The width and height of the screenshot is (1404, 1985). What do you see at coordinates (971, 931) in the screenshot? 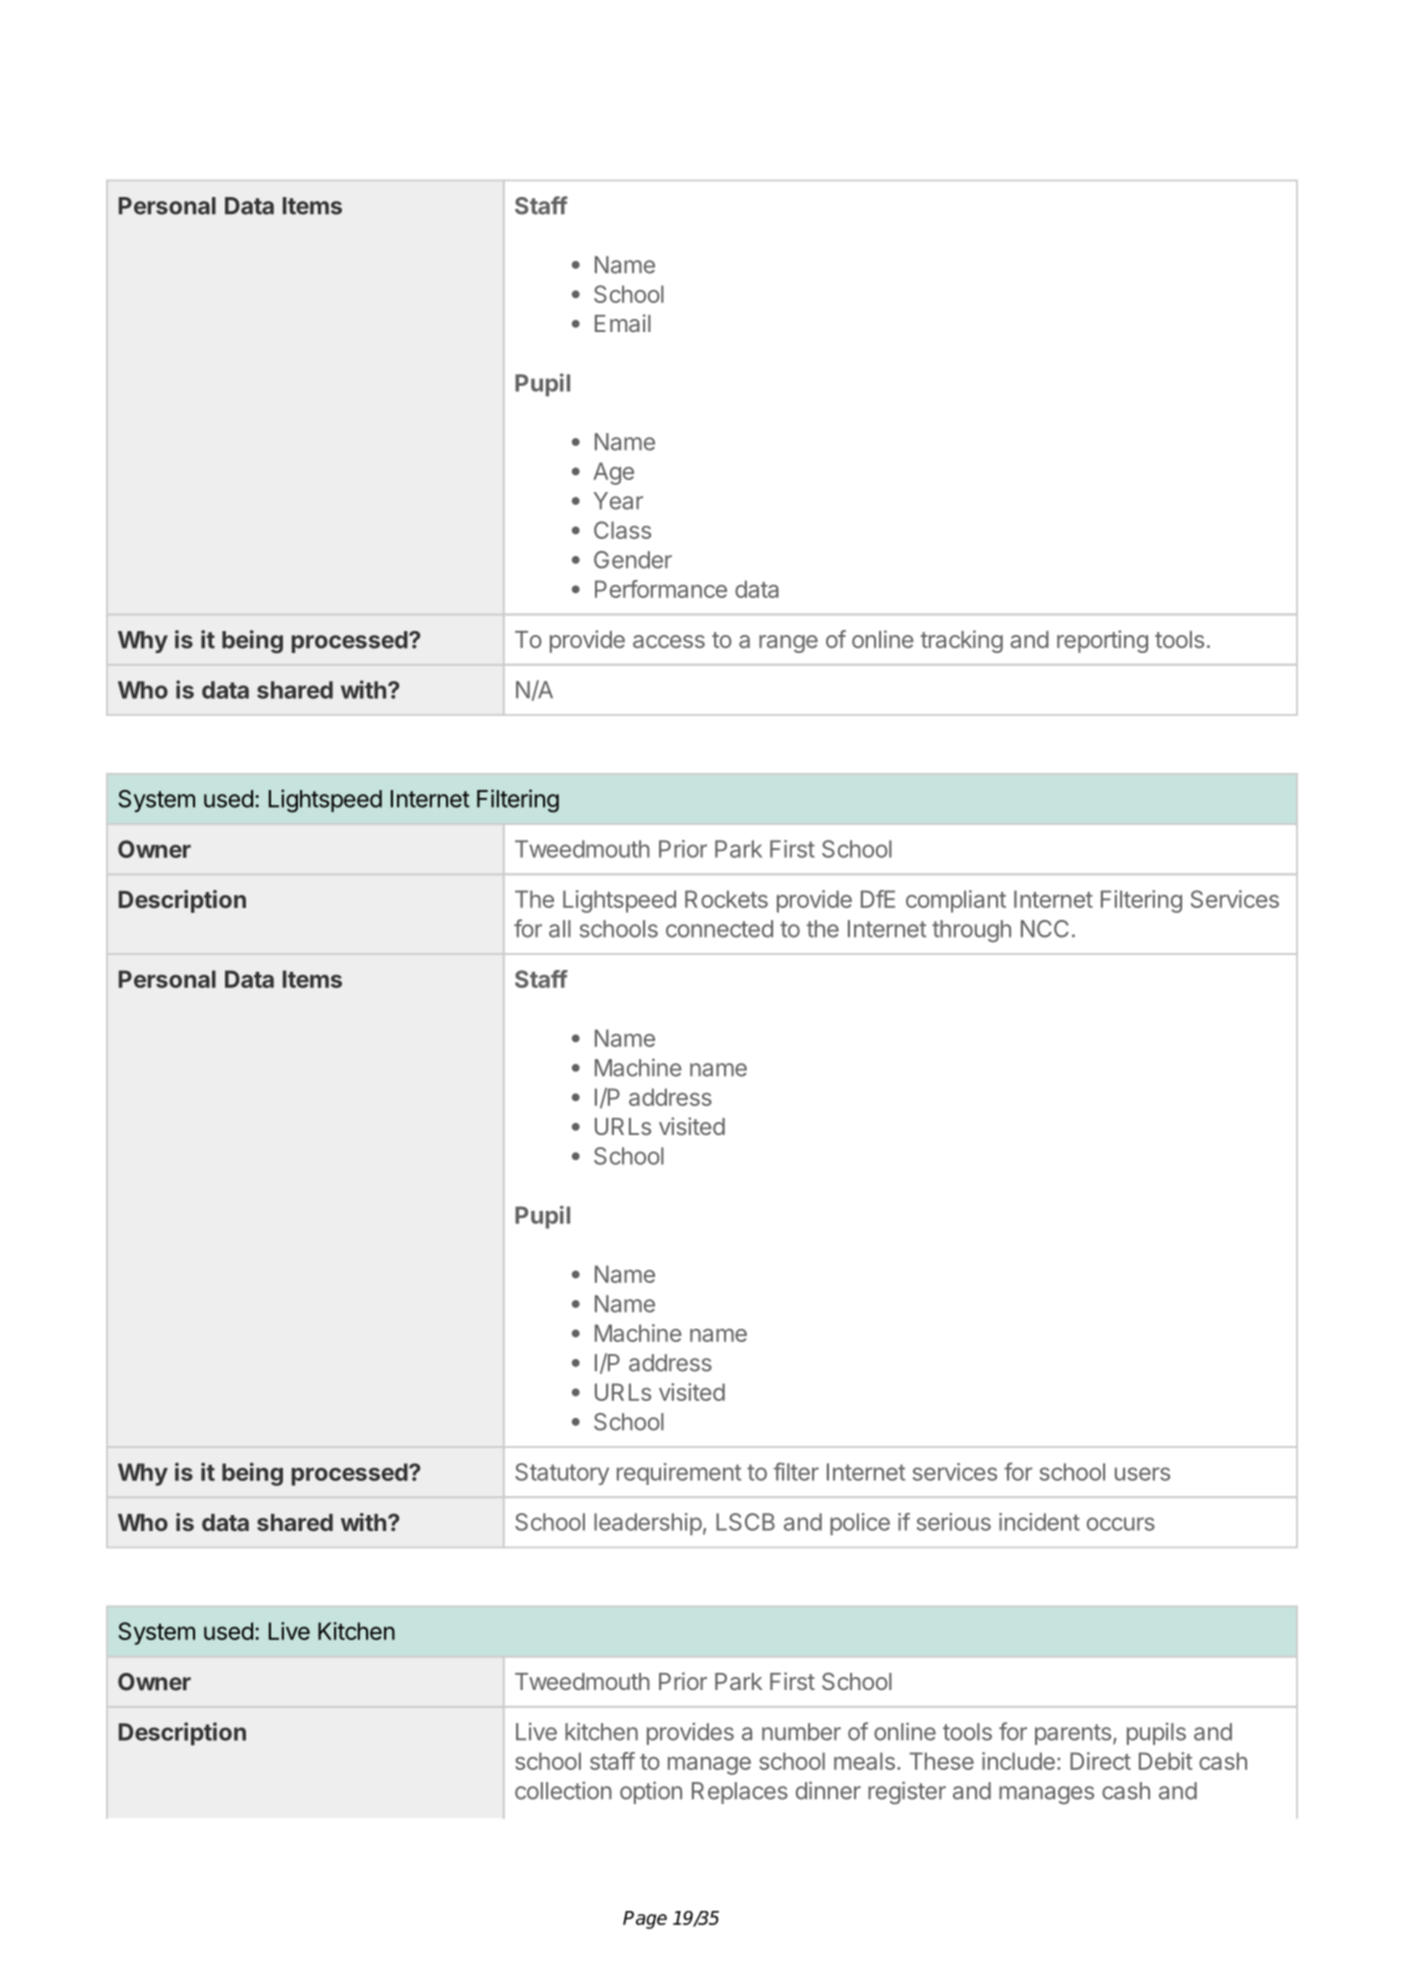
I see `through` at bounding box center [971, 931].
